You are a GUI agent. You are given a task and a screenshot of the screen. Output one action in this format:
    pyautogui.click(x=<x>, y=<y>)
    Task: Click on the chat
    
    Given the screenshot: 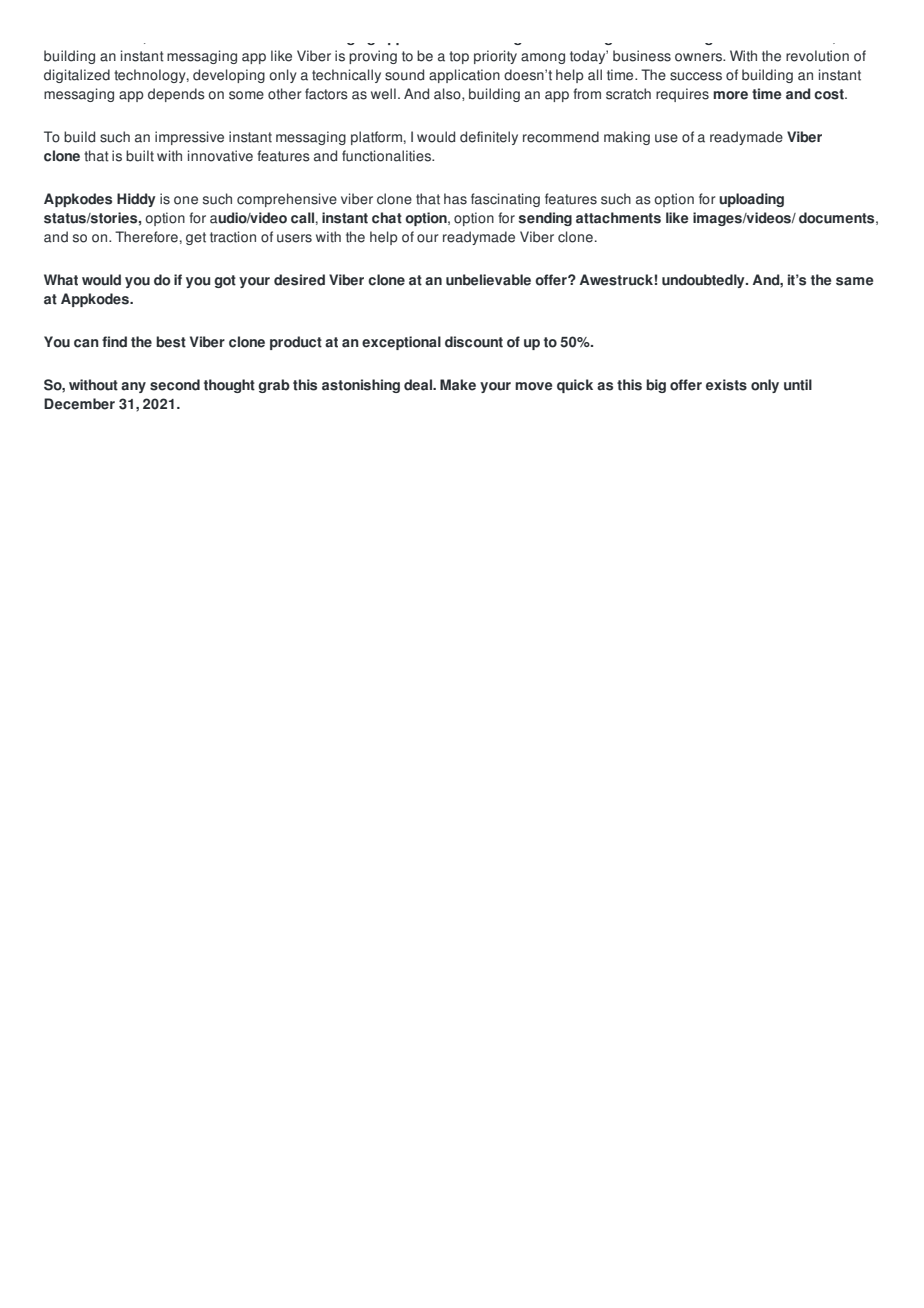 What is the action you would take?
    pyautogui.click(x=387, y=218)
